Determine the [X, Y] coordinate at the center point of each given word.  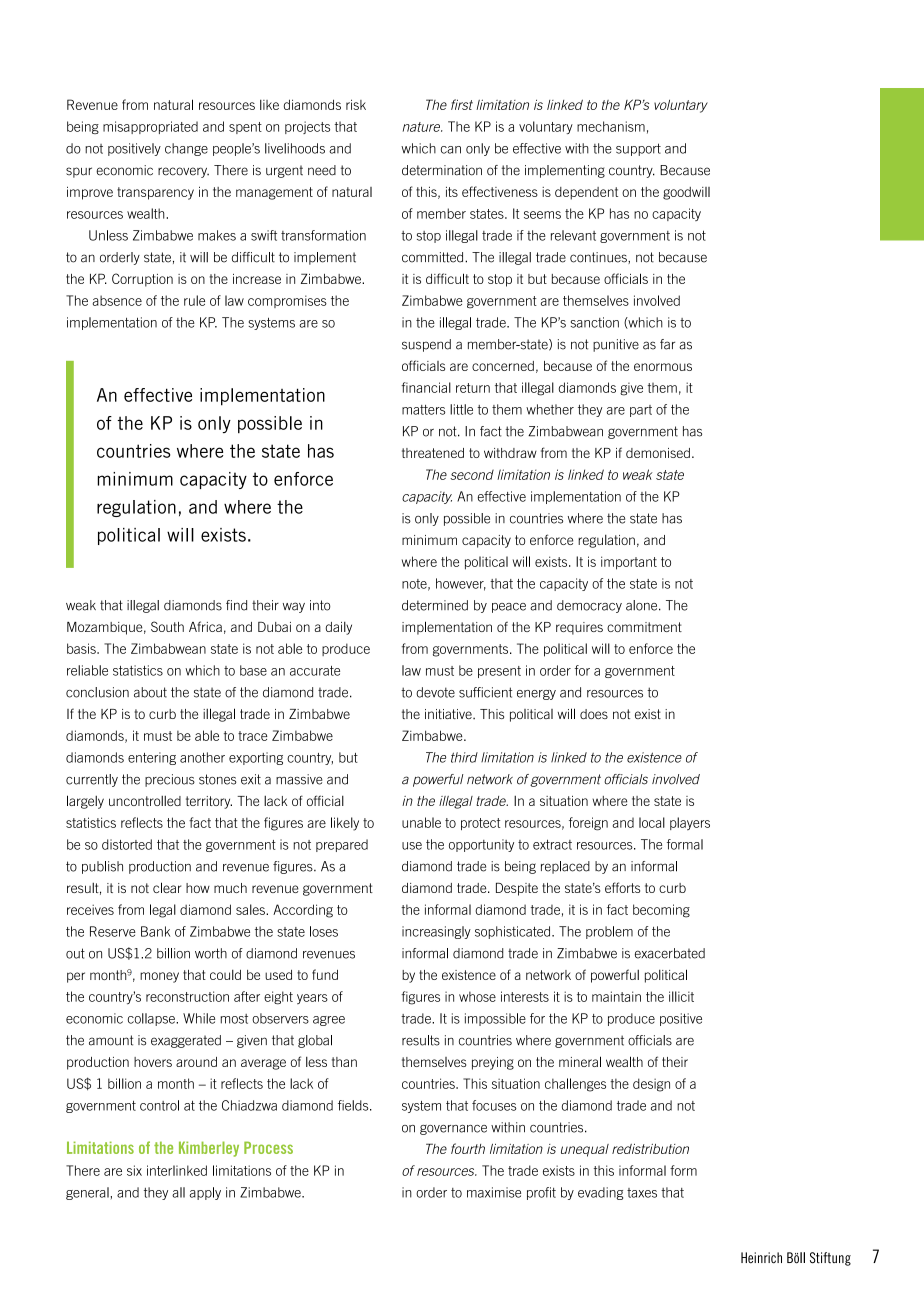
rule [194, 300]
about [150, 692]
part [641, 411]
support [638, 149]
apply [205, 1193]
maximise [494, 1192]
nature [423, 127]
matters [423, 410]
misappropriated [150, 127]
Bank [155, 931]
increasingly [436, 932]
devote [435, 692]
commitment [644, 627]
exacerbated [670, 953]
